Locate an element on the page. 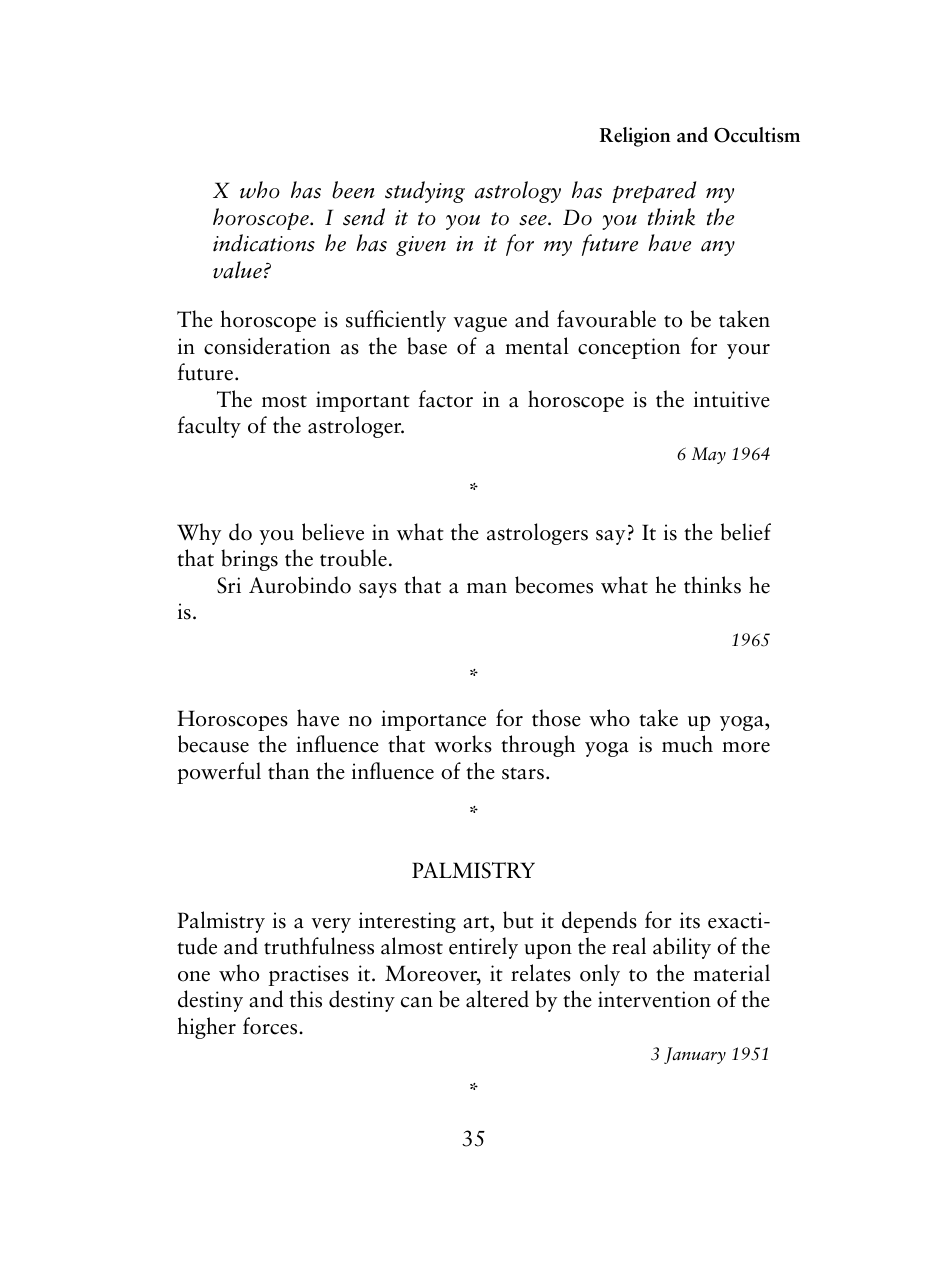  belief is located at coordinates (746, 532).
